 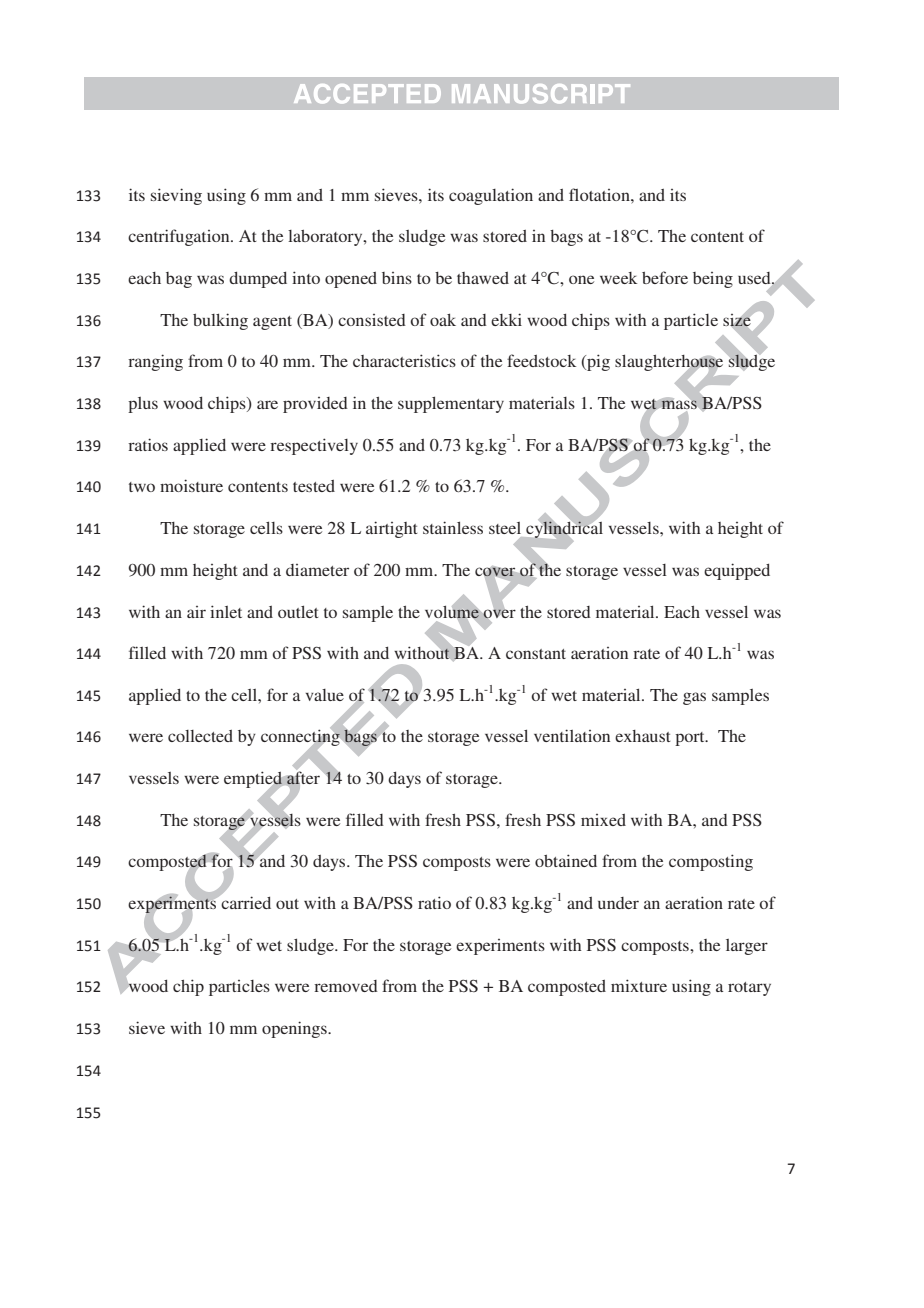 What do you see at coordinates (306, 277) in the page?
I see `into` at bounding box center [306, 277].
